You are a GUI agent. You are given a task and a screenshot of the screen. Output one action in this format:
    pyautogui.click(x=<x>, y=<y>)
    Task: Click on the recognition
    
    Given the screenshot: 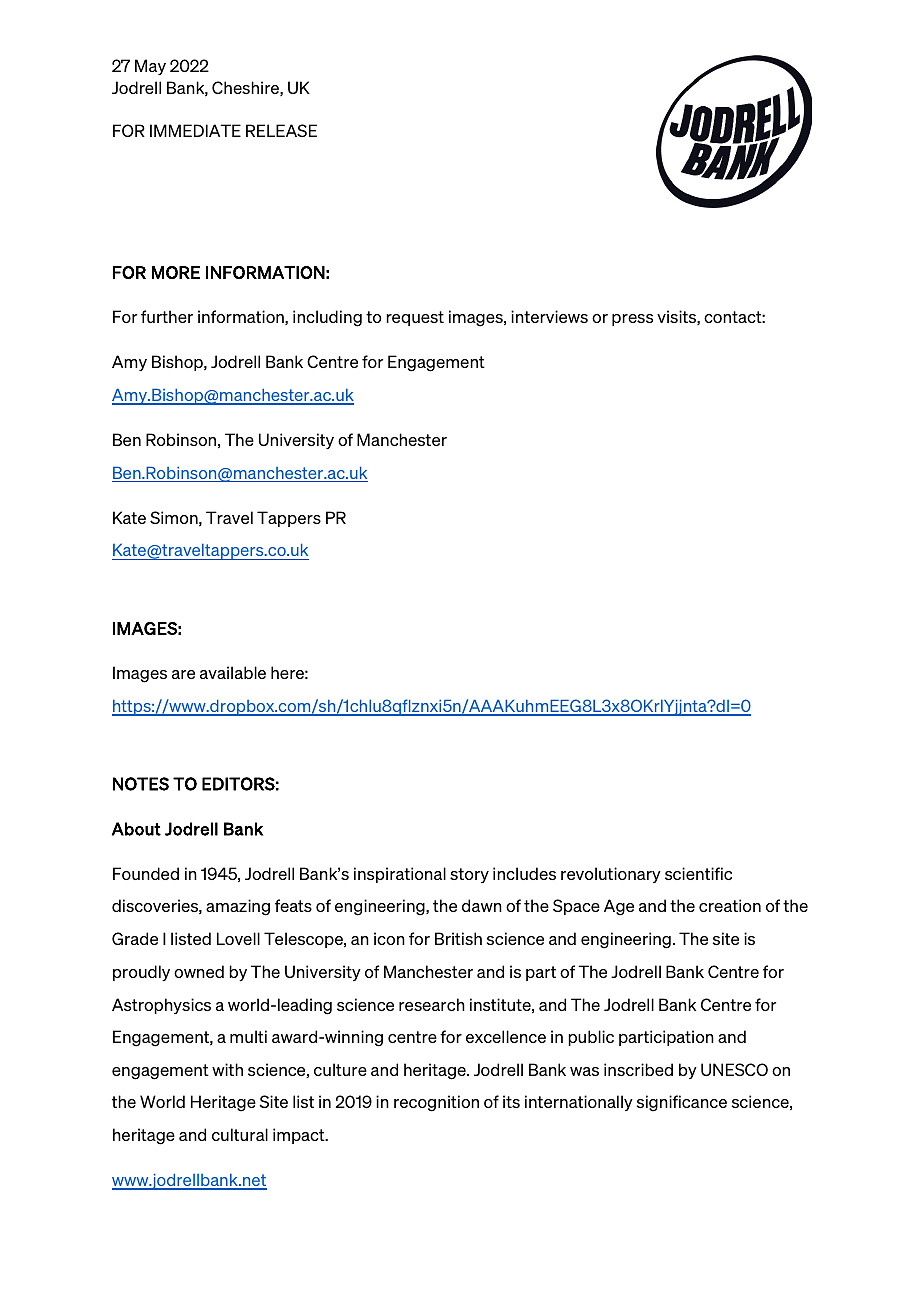 What is the action you would take?
    pyautogui.click(x=436, y=1103)
